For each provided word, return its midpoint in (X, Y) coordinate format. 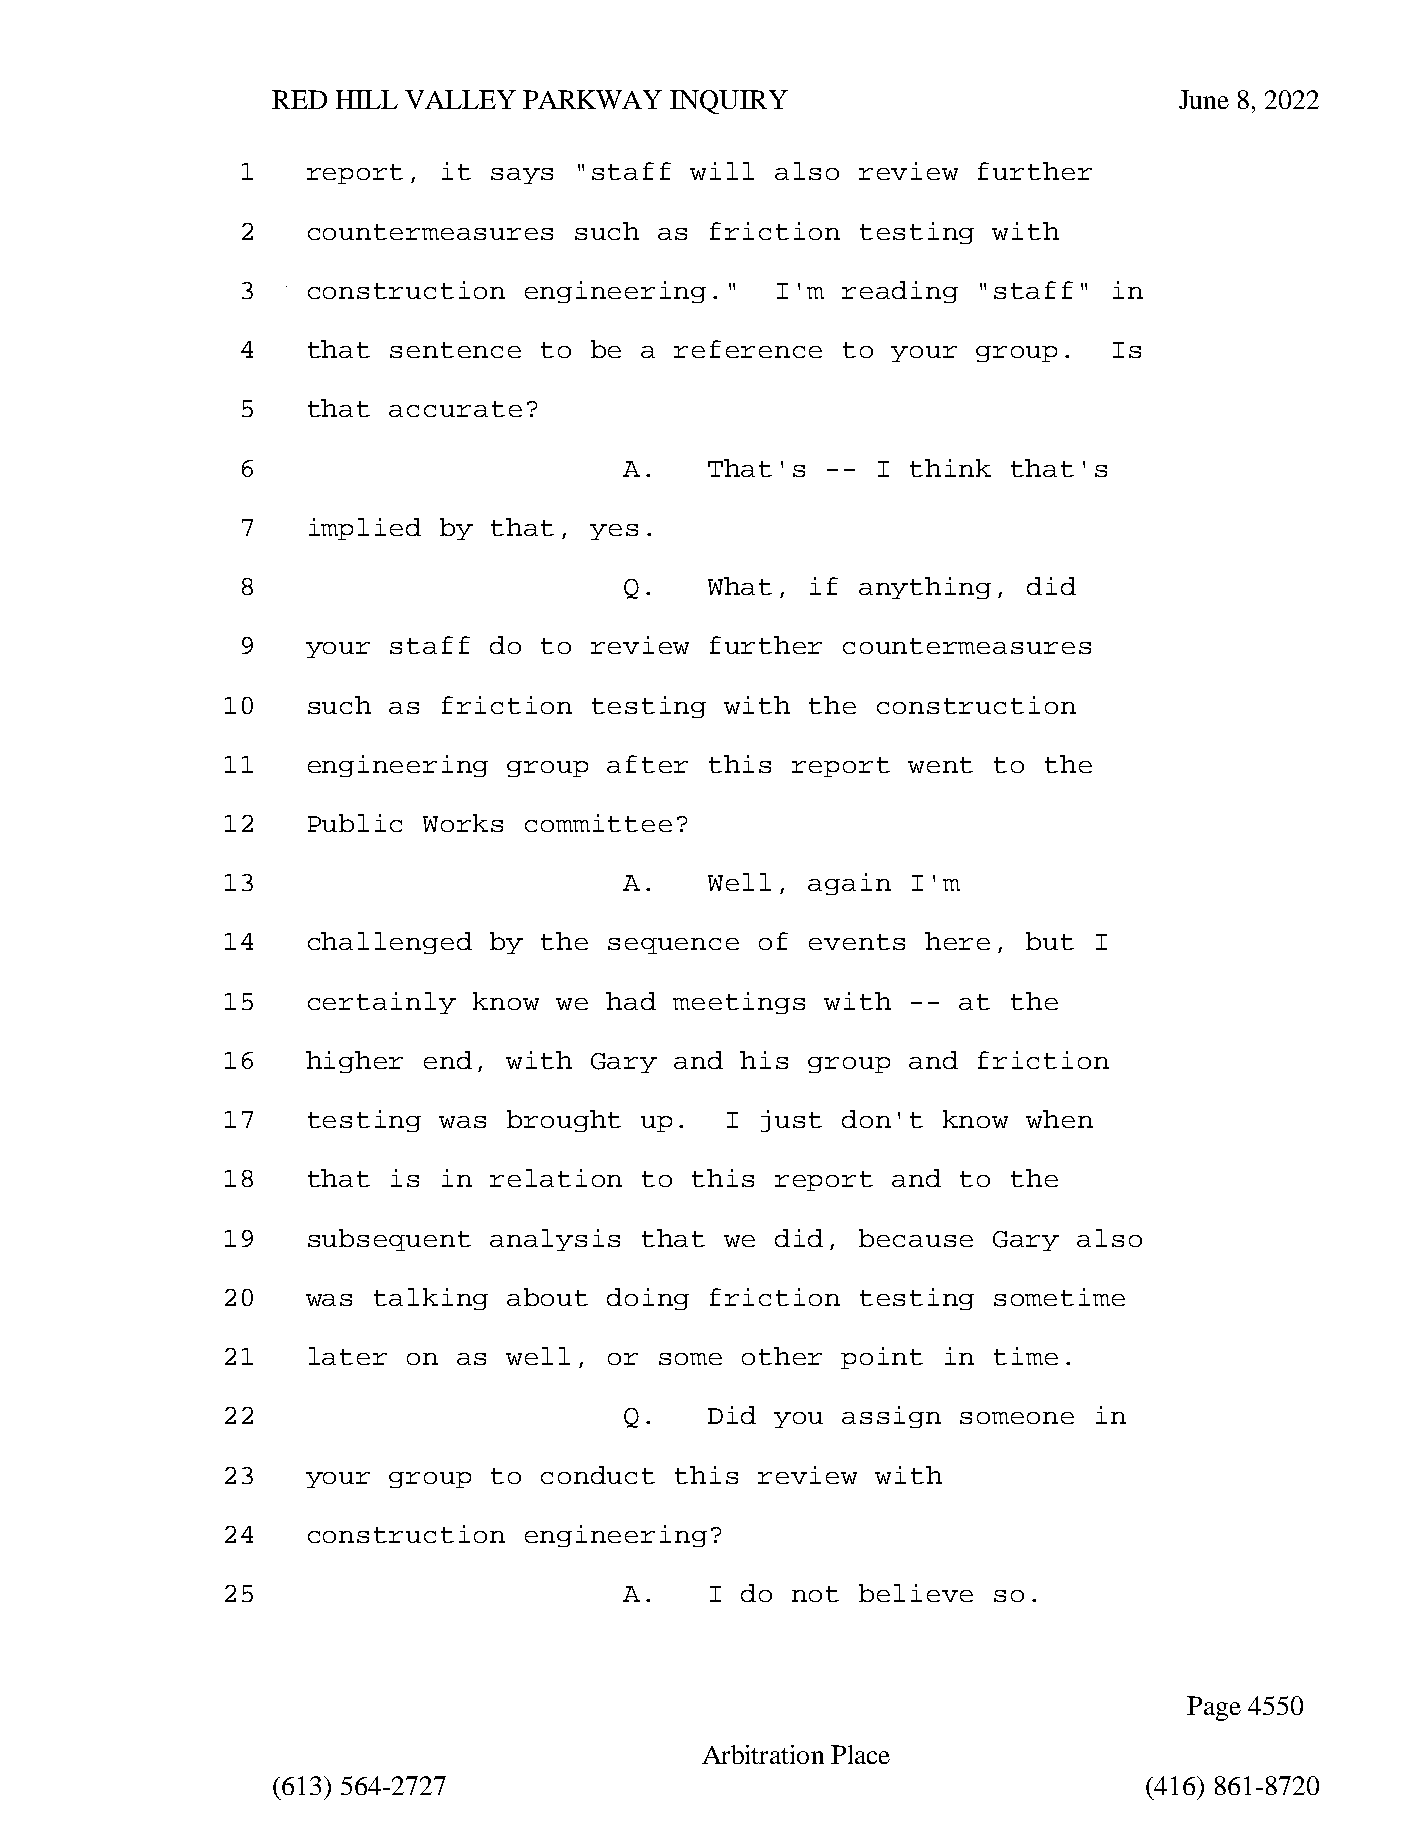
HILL (367, 99)
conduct (598, 1475)
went (940, 765)
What (740, 586)
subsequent (389, 1240)
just (791, 1121)
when (1059, 1119)
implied (365, 529)
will (722, 171)
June (1204, 99)
